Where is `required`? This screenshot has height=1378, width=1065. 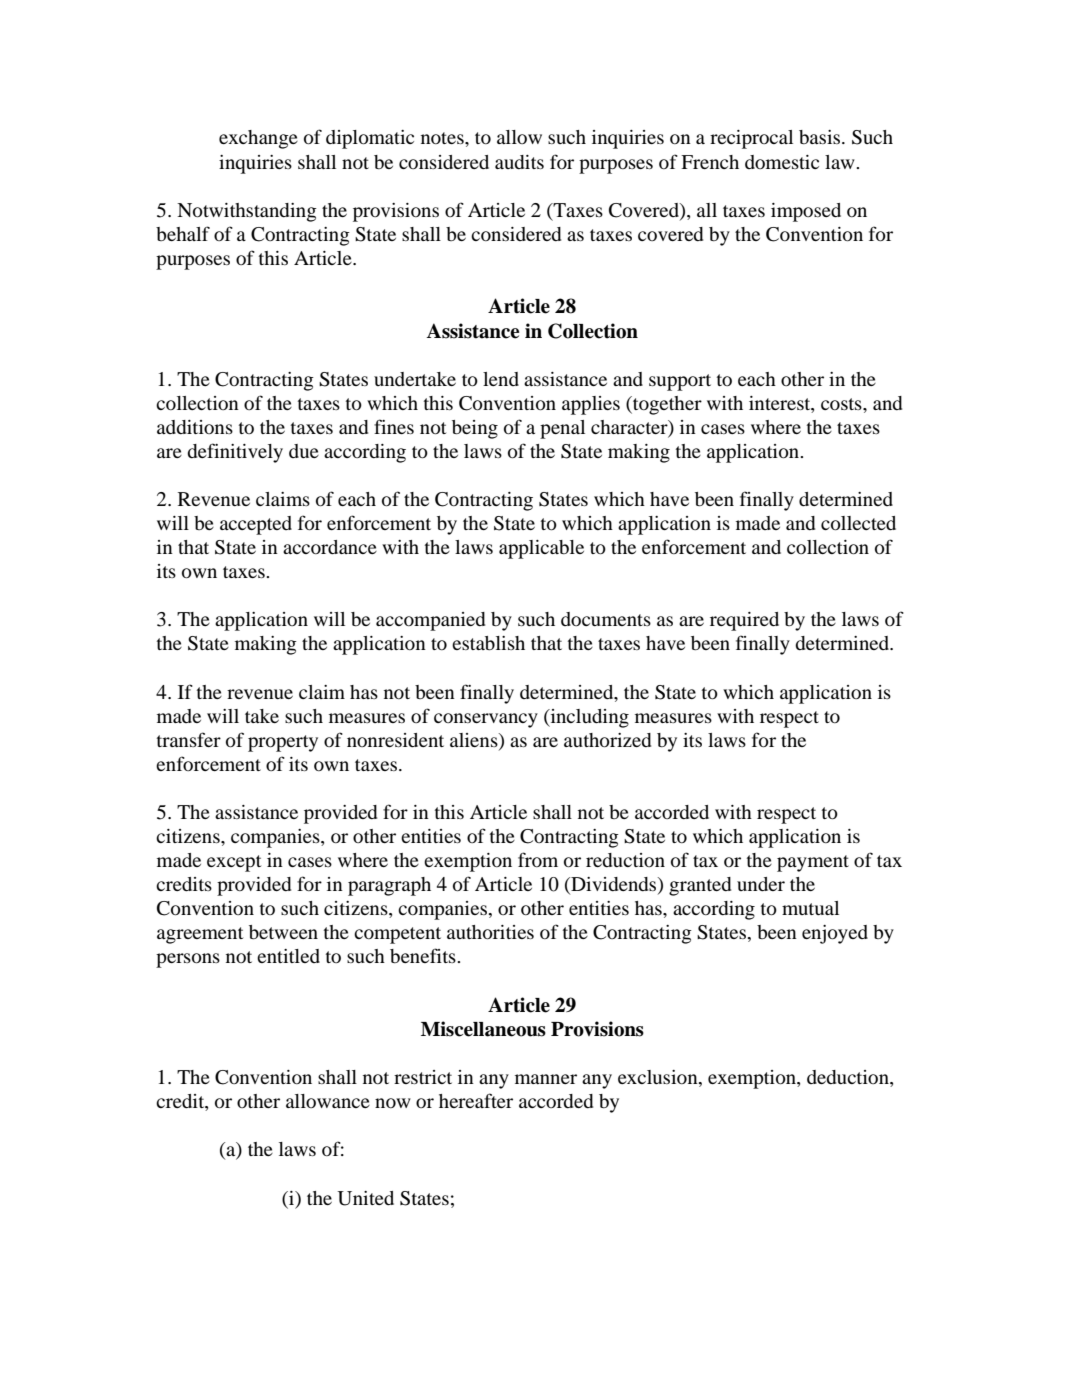 required is located at coordinates (744, 621).
